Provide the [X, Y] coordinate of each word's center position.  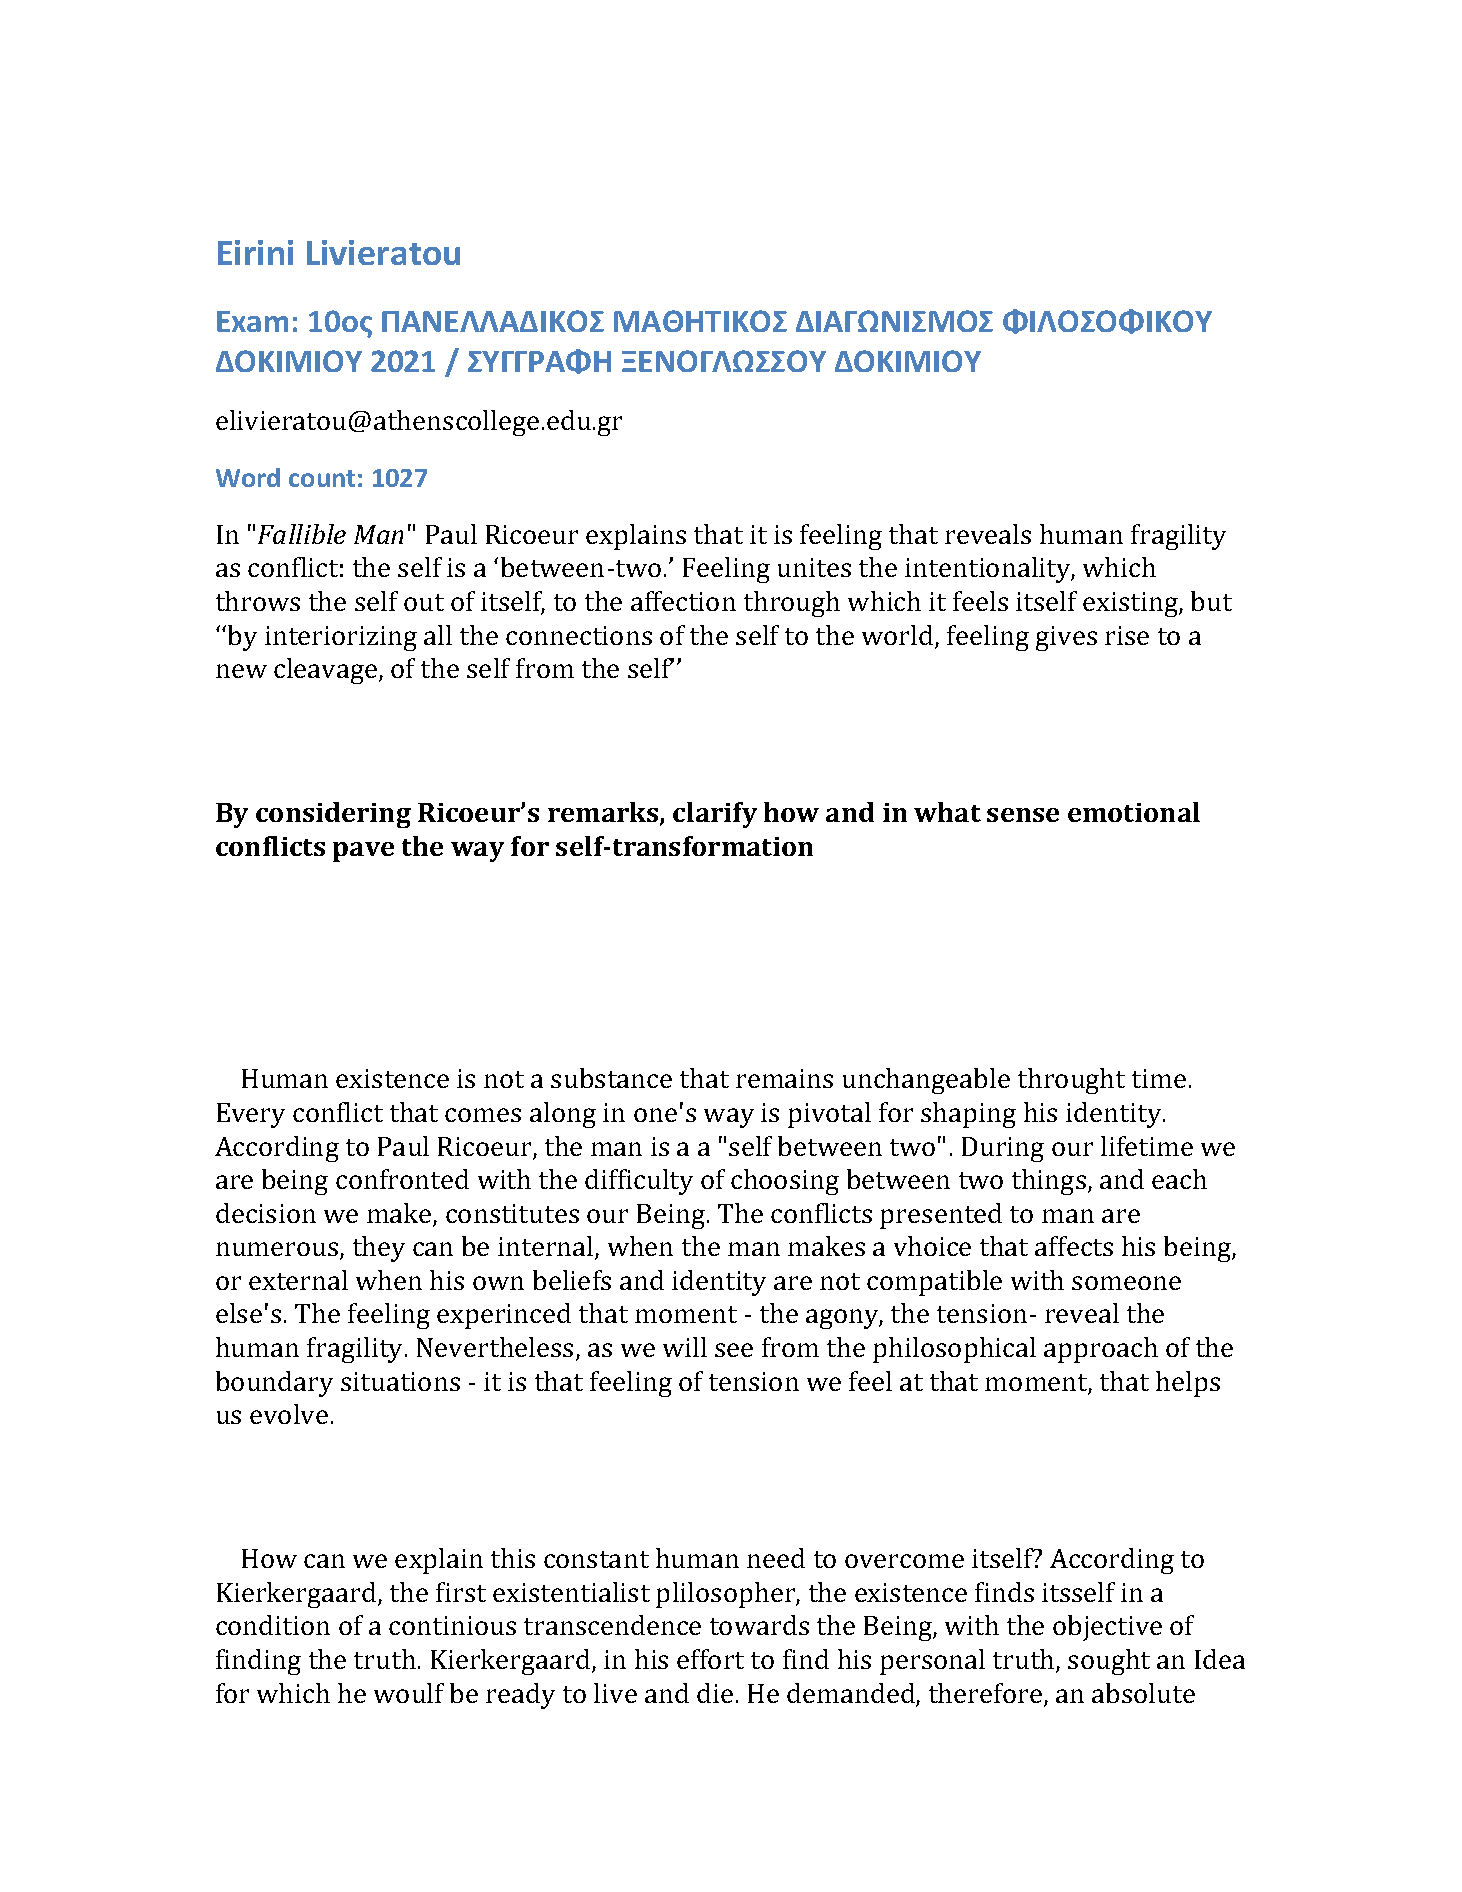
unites [814, 567]
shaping [968, 1115]
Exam [252, 321]
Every [251, 1115]
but [1211, 601]
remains [784, 1078]
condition [273, 1625]
